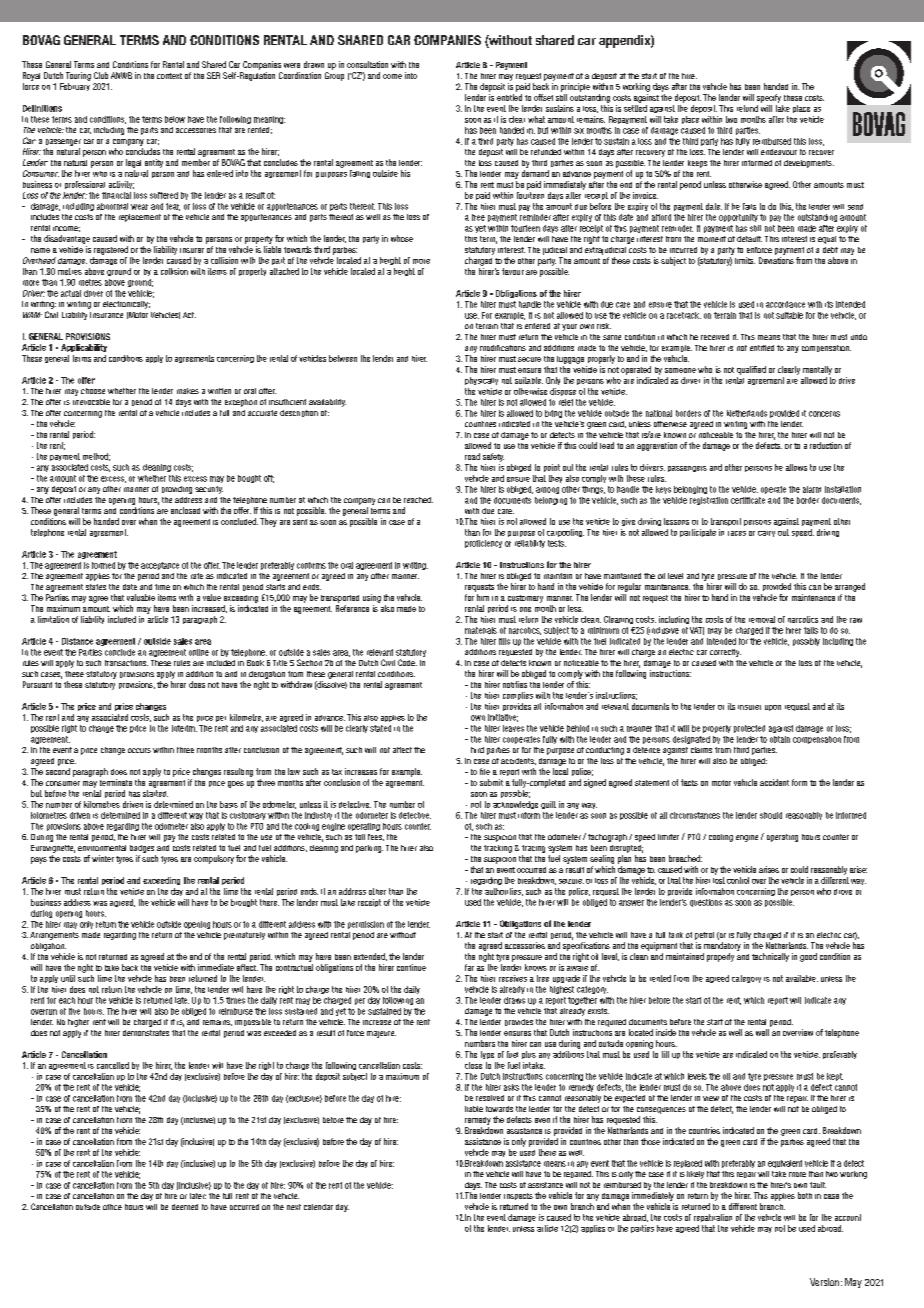 This page has width=924, height=1308. What do you see at coordinates (762, 619) in the page?
I see `removal` at bounding box center [762, 619].
